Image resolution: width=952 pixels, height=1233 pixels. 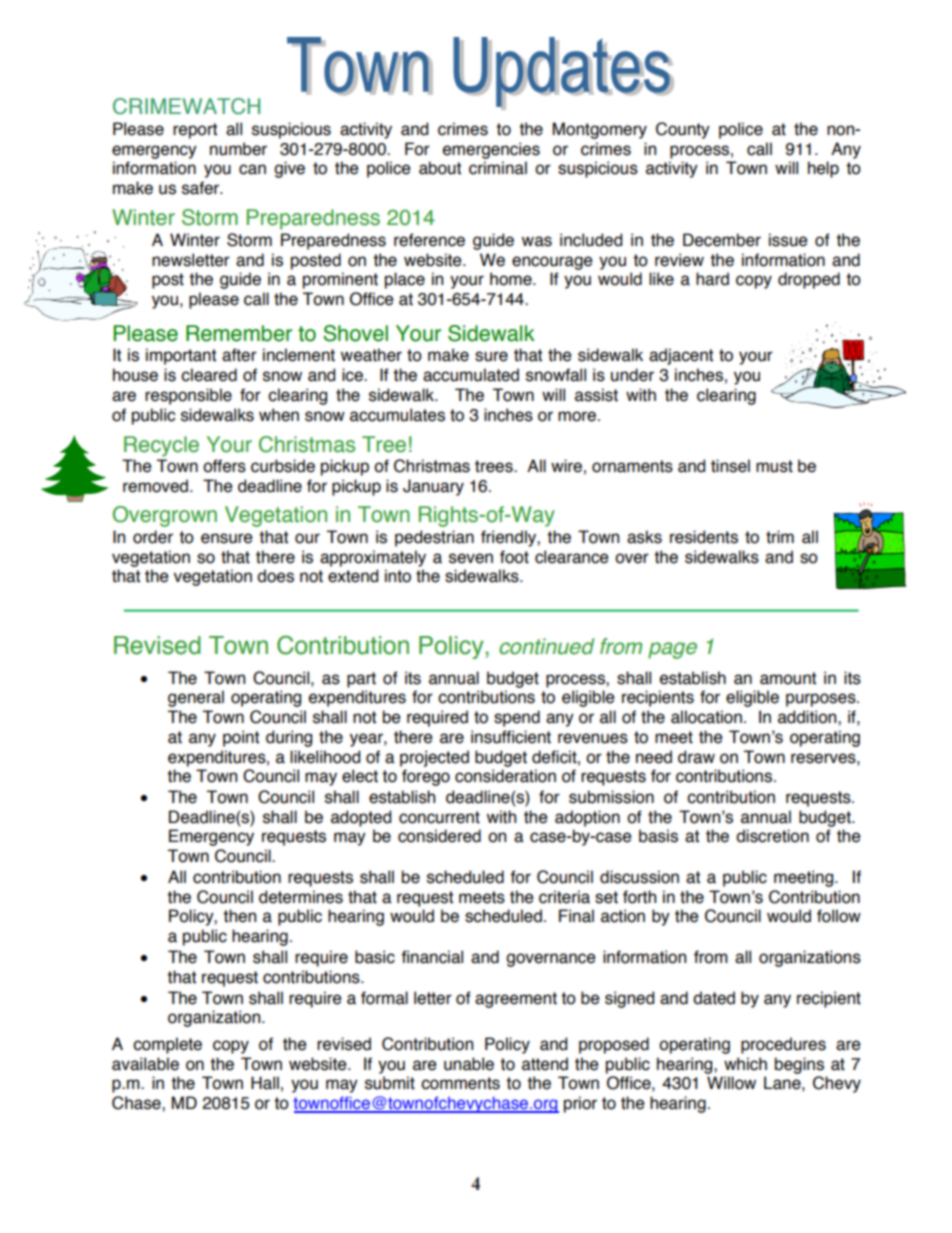 I want to click on consideration, so click(x=505, y=776).
